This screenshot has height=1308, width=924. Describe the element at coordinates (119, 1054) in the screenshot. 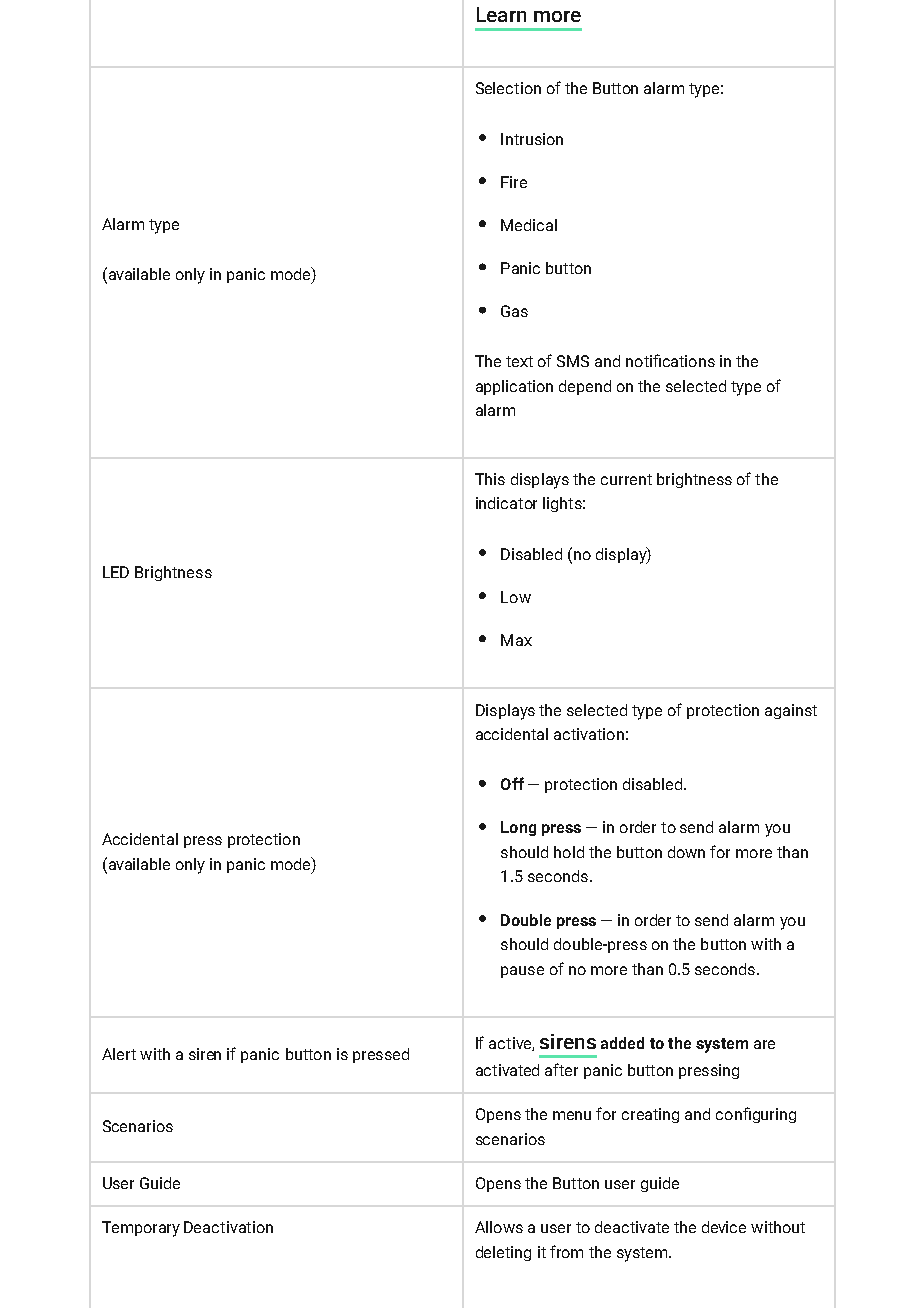

I see `Alert` at that location.
